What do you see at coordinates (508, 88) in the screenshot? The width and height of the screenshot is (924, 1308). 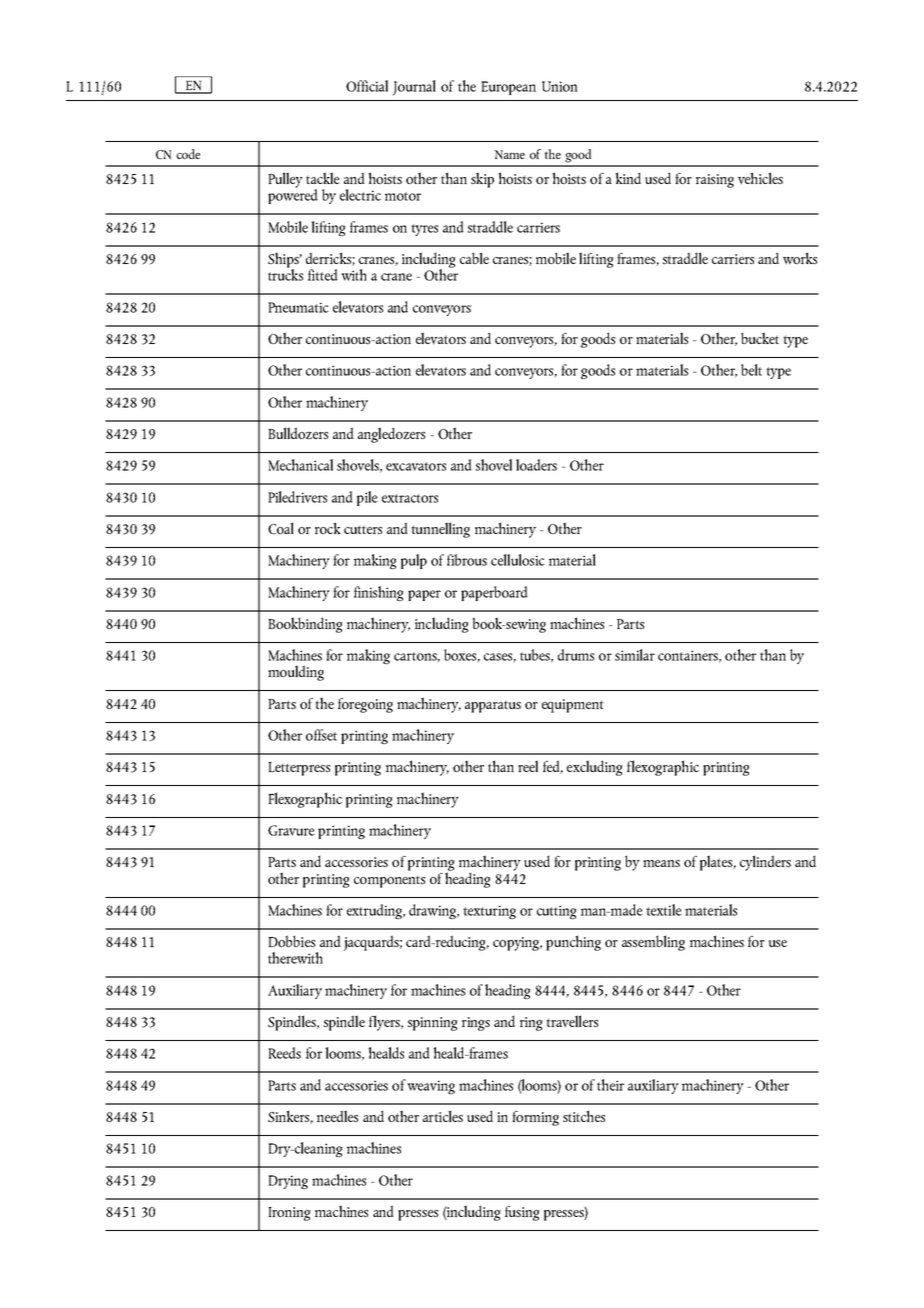 I see `European` at bounding box center [508, 88].
